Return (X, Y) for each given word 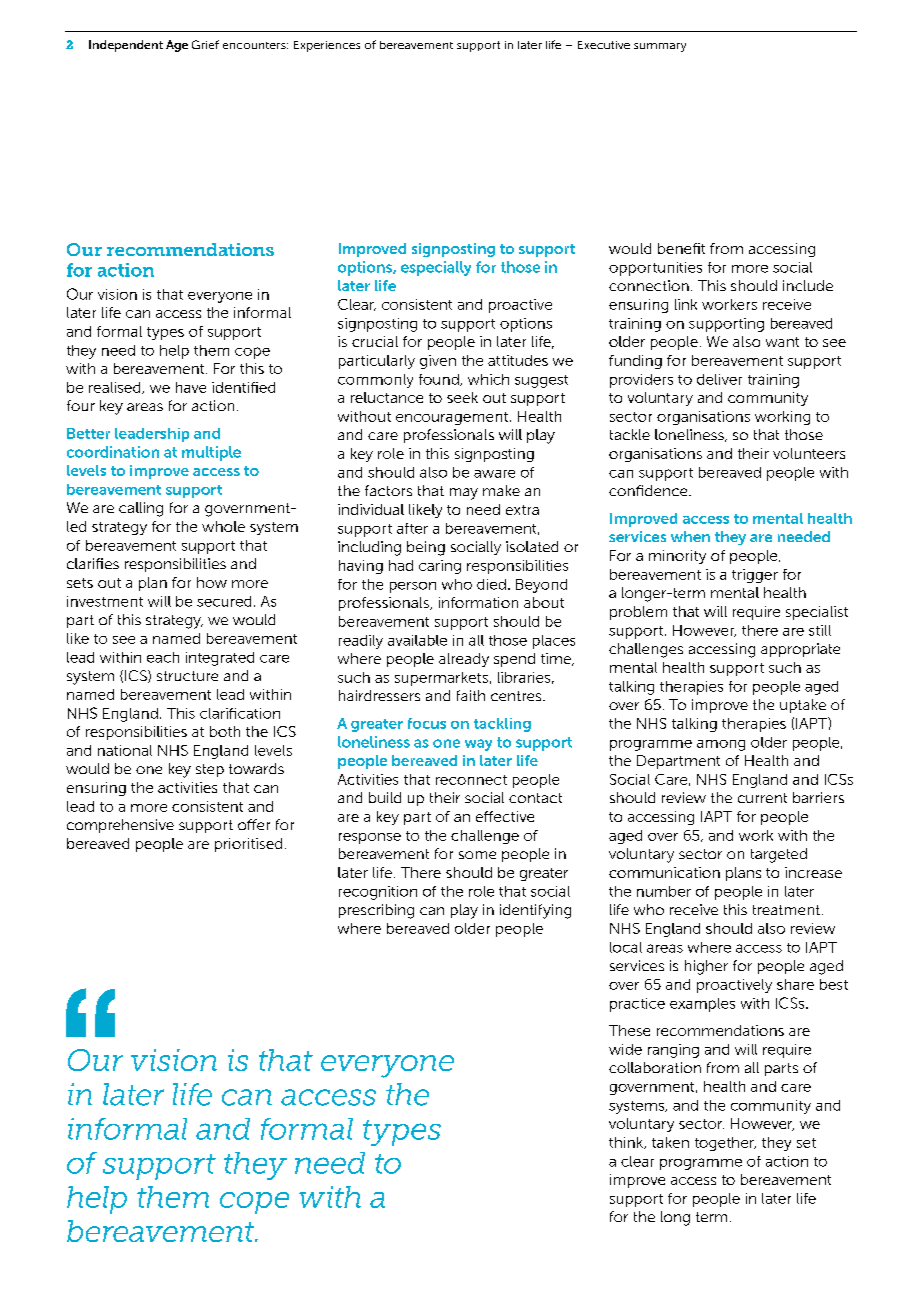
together (725, 1144)
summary (660, 47)
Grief (205, 44)
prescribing (376, 911)
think (627, 1143)
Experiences (327, 46)
